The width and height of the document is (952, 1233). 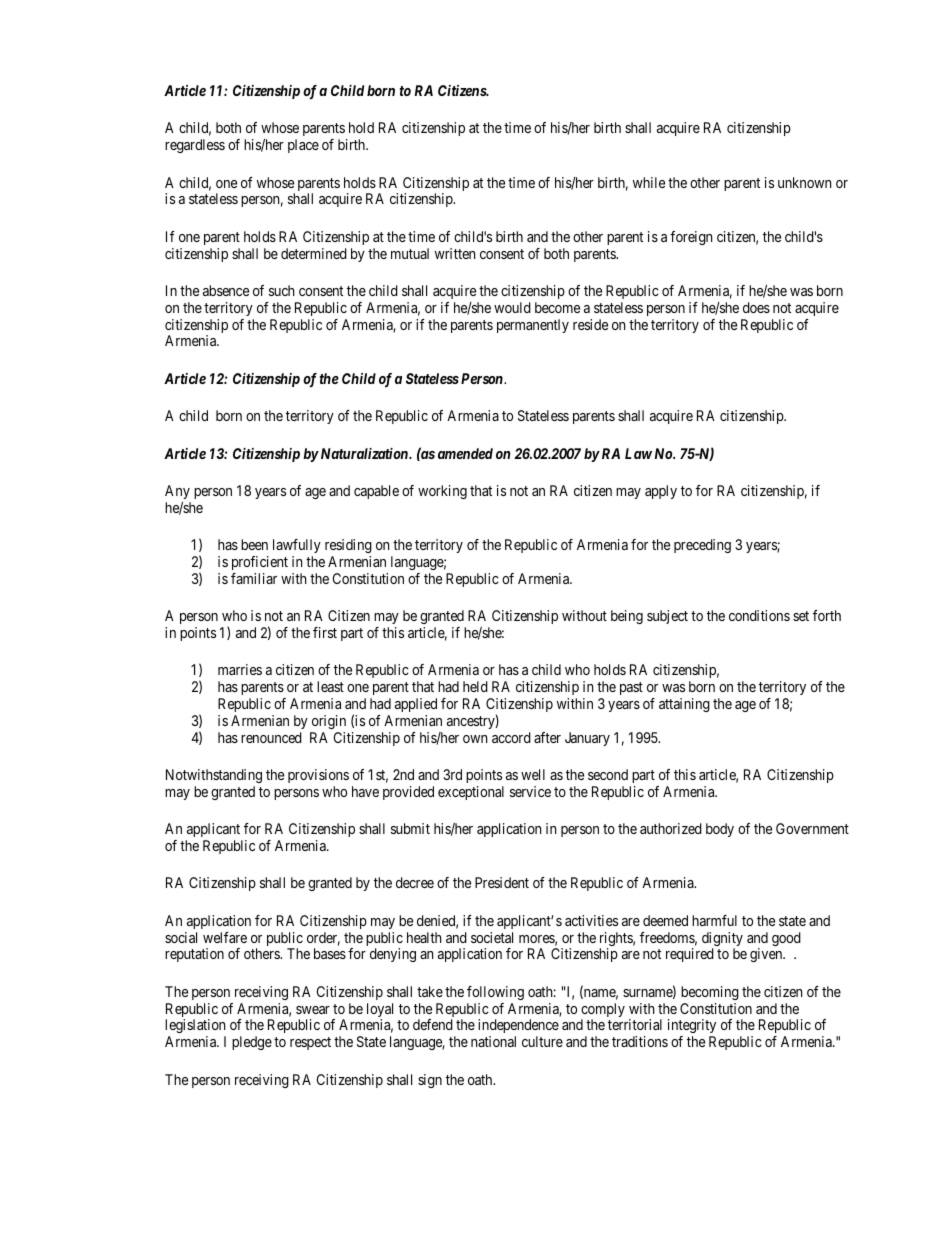 I want to click on renounced, so click(x=271, y=737).
